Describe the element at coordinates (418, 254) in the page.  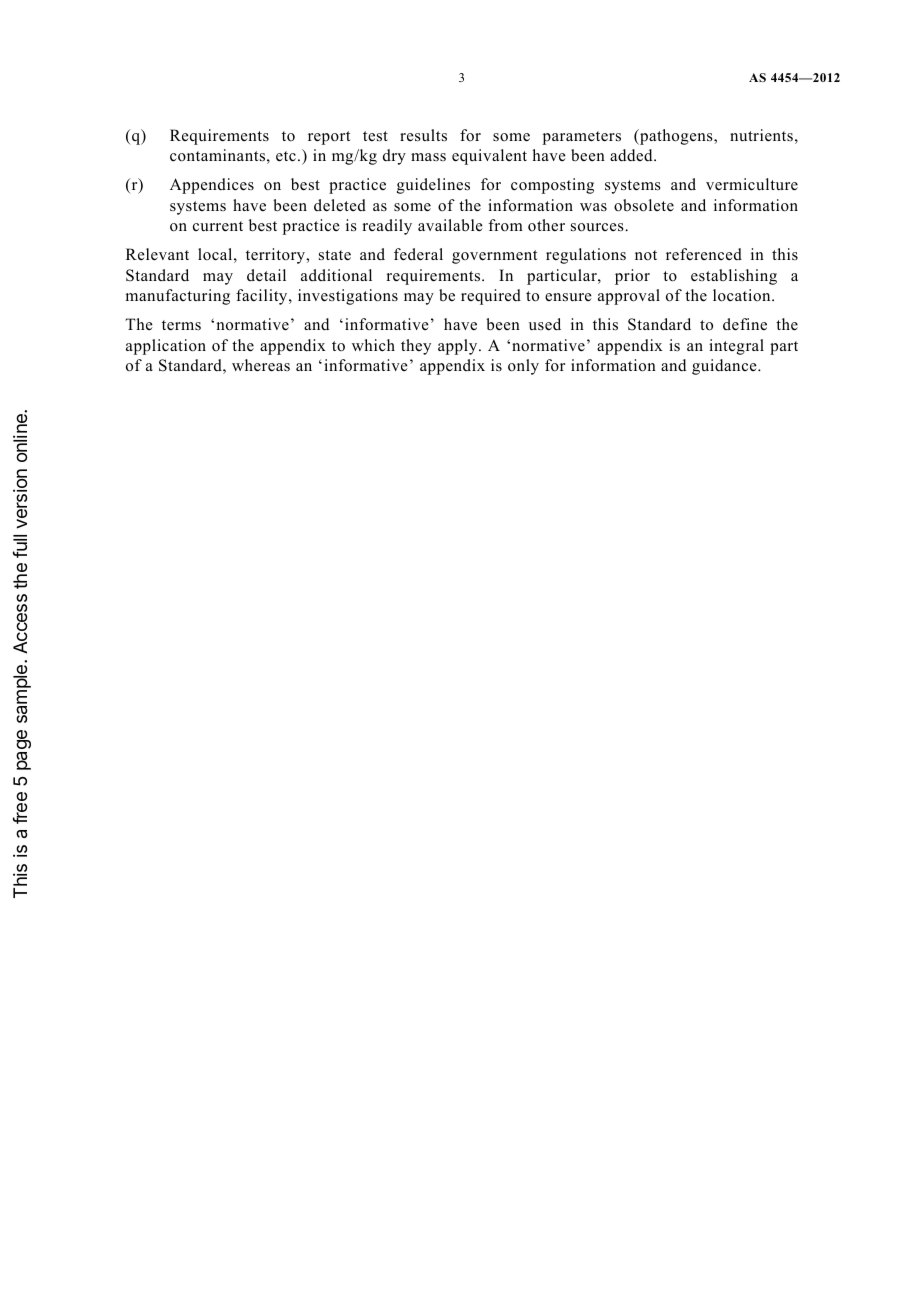
I see `federal` at that location.
